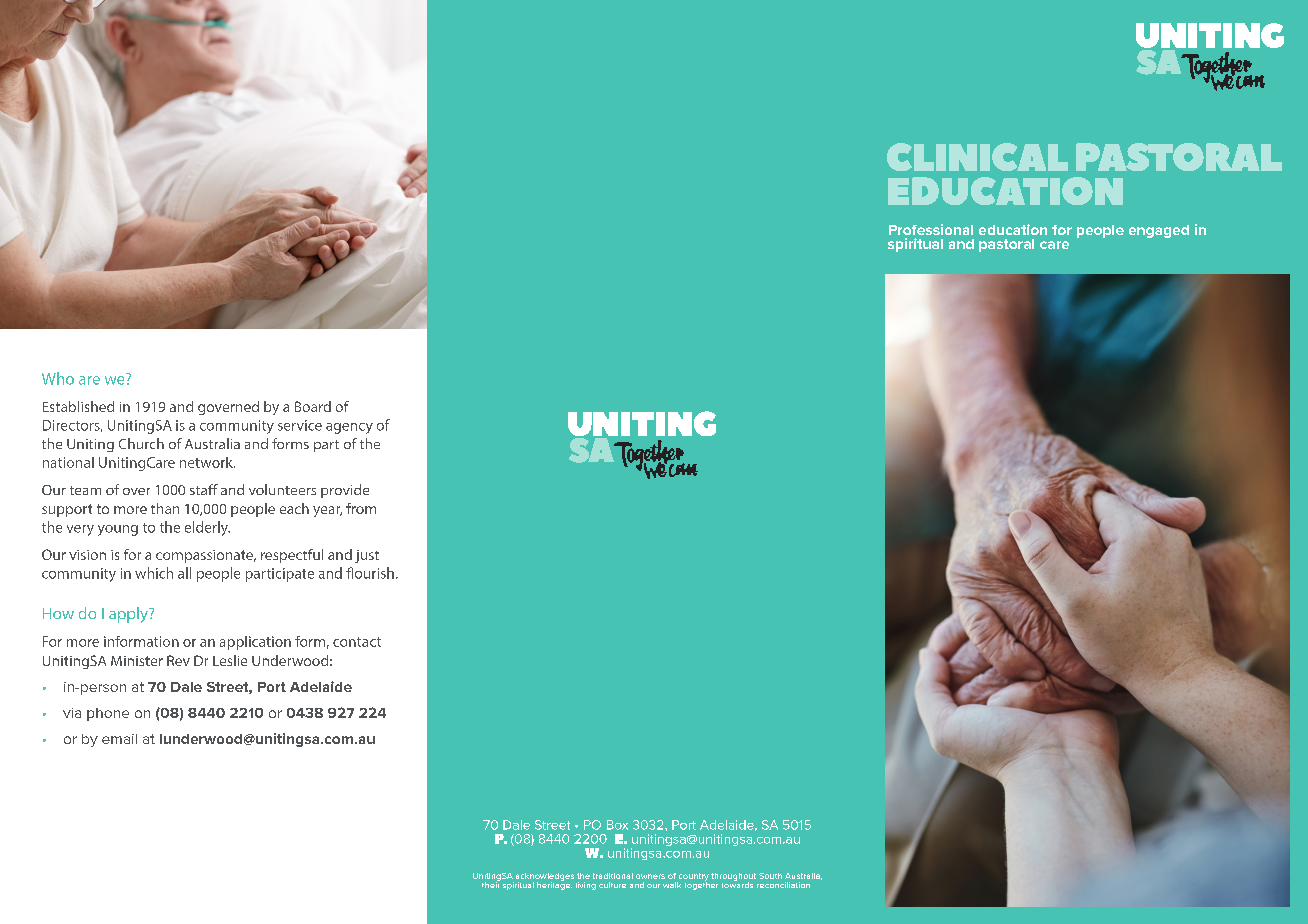 This screenshot has height=924, width=1308. I want to click on their, so click(491, 884).
